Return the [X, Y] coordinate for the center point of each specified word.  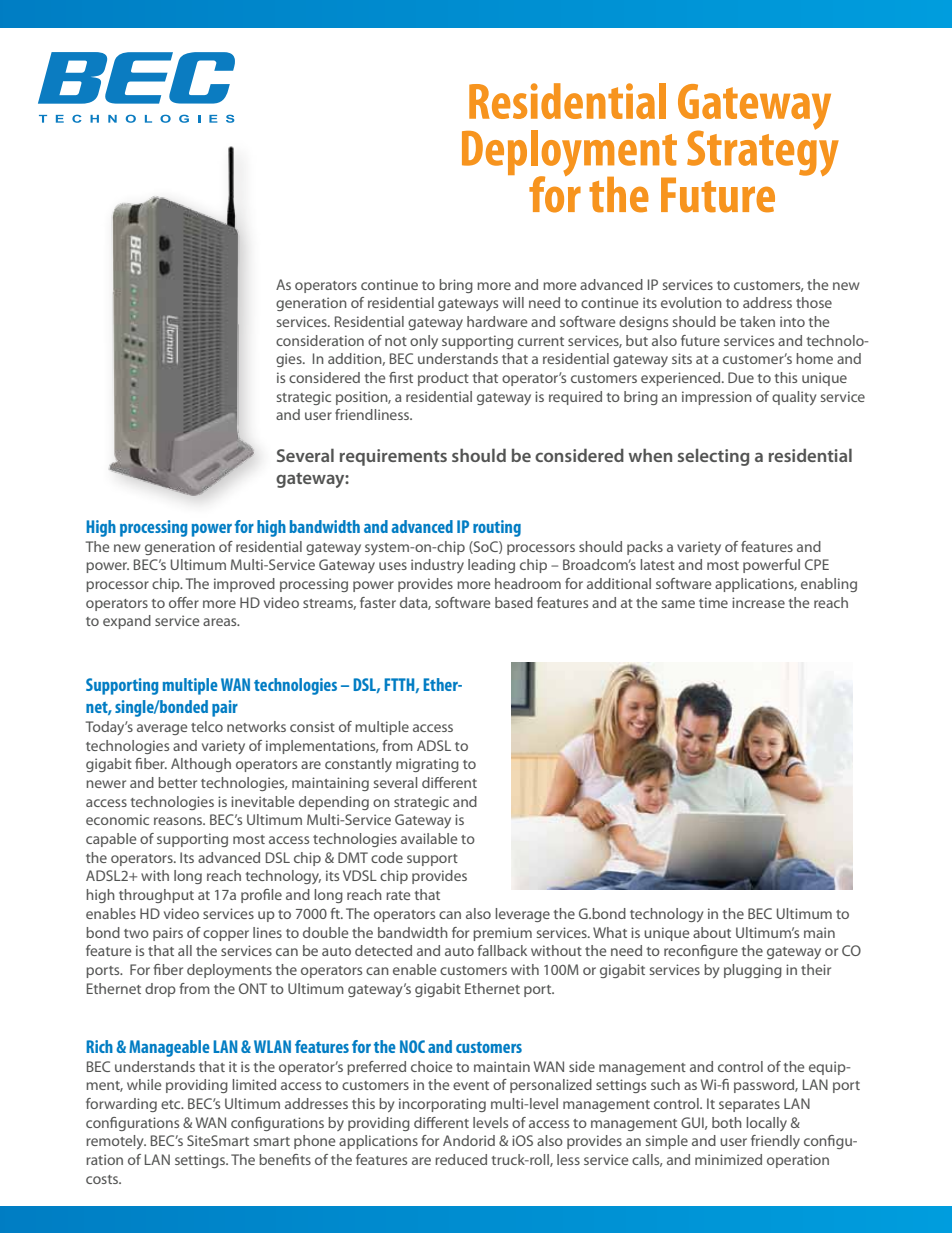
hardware [497, 321]
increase [758, 602]
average [162, 729]
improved [244, 585]
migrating [427, 765]
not [396, 341]
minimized [728, 1159]
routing [497, 528]
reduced [461, 1159]
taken [757, 321]
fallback [502, 950]
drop [160, 990]
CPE [817, 564]
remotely [116, 1142]
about [712, 932]
